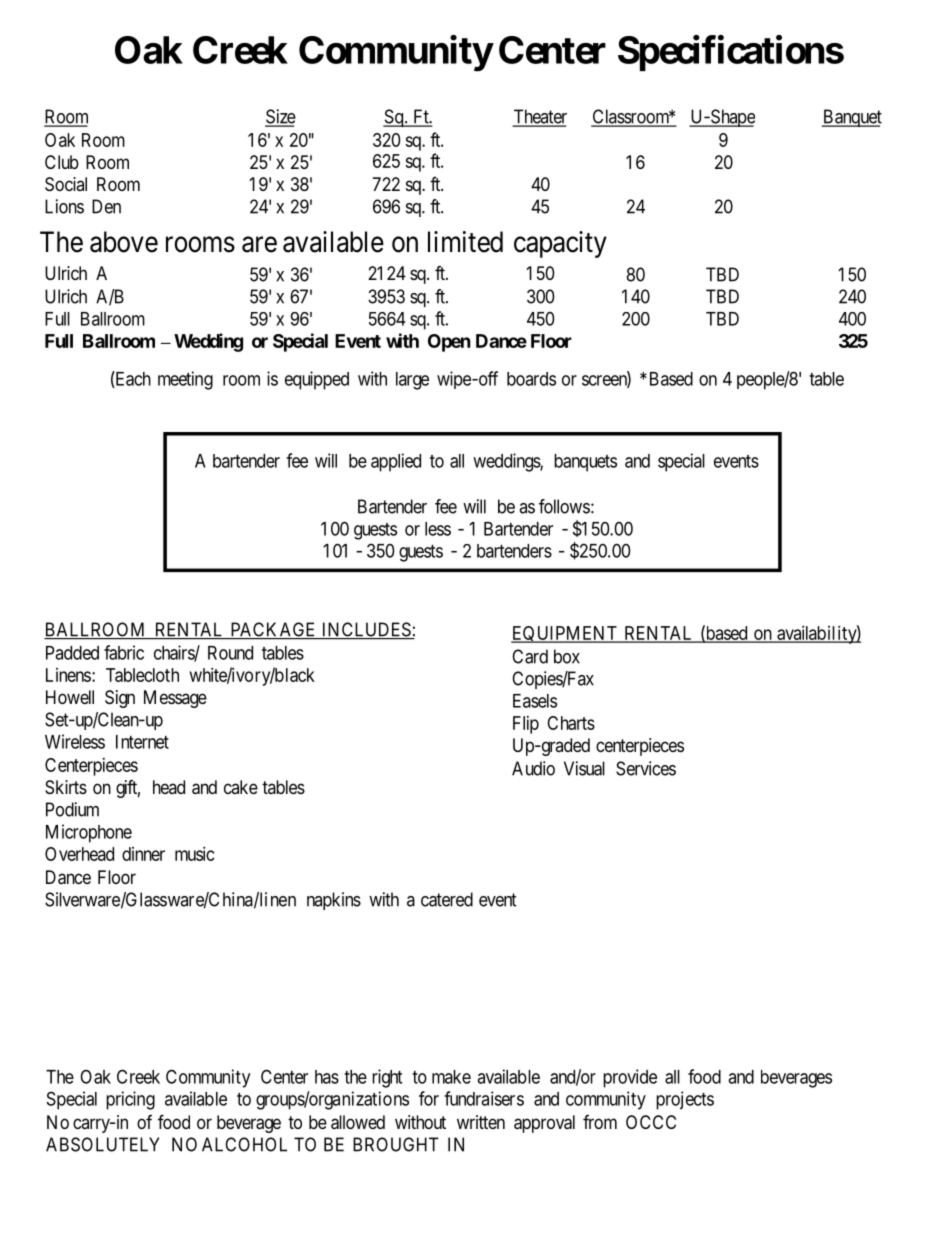 The width and height of the screenshot is (952, 1233). What do you see at coordinates (280, 117) in the screenshot?
I see `Size` at bounding box center [280, 117].
